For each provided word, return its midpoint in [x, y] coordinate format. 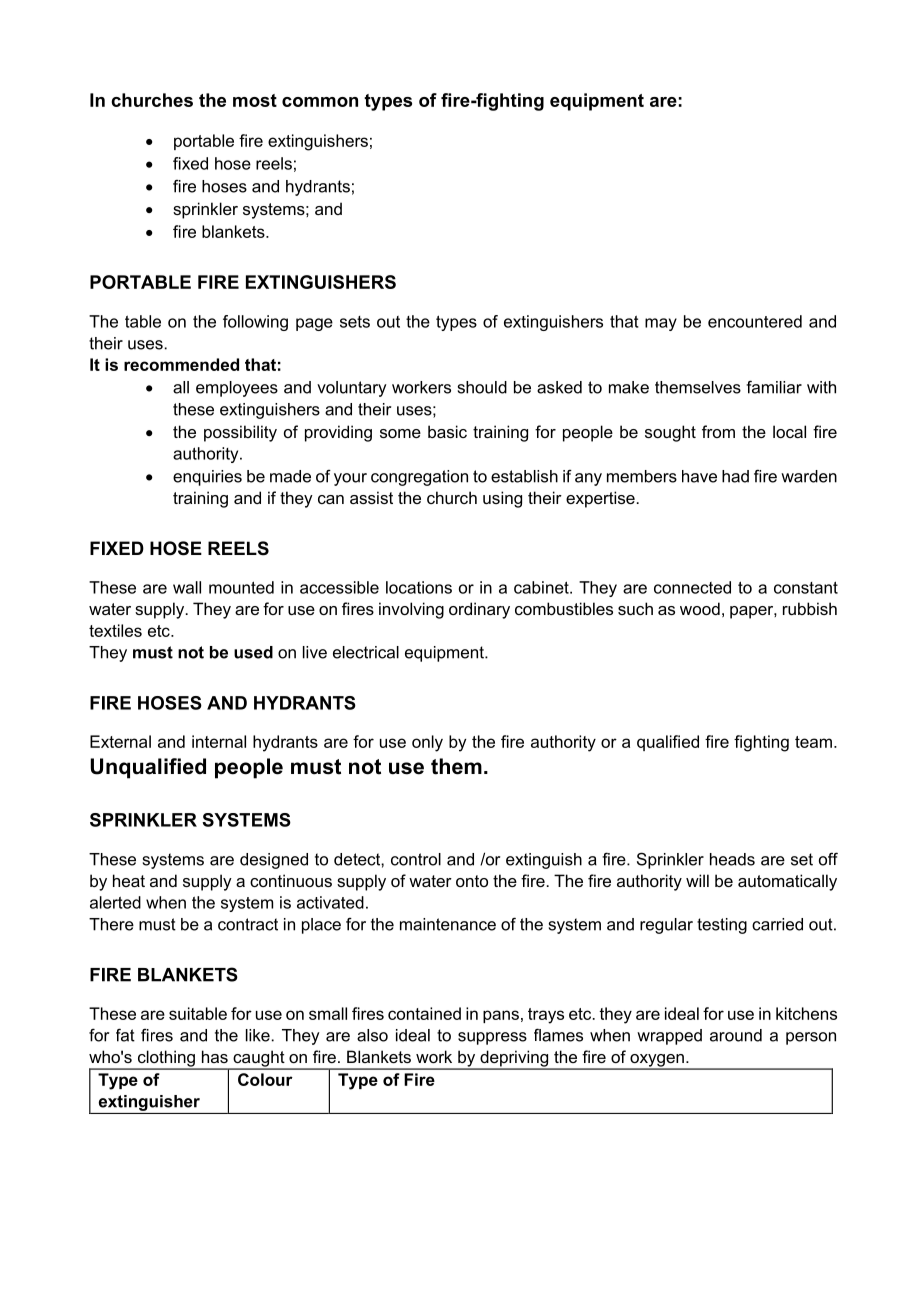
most [255, 100]
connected [692, 587]
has [215, 1056]
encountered [755, 321]
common [320, 102]
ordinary [479, 610]
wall [187, 587]
